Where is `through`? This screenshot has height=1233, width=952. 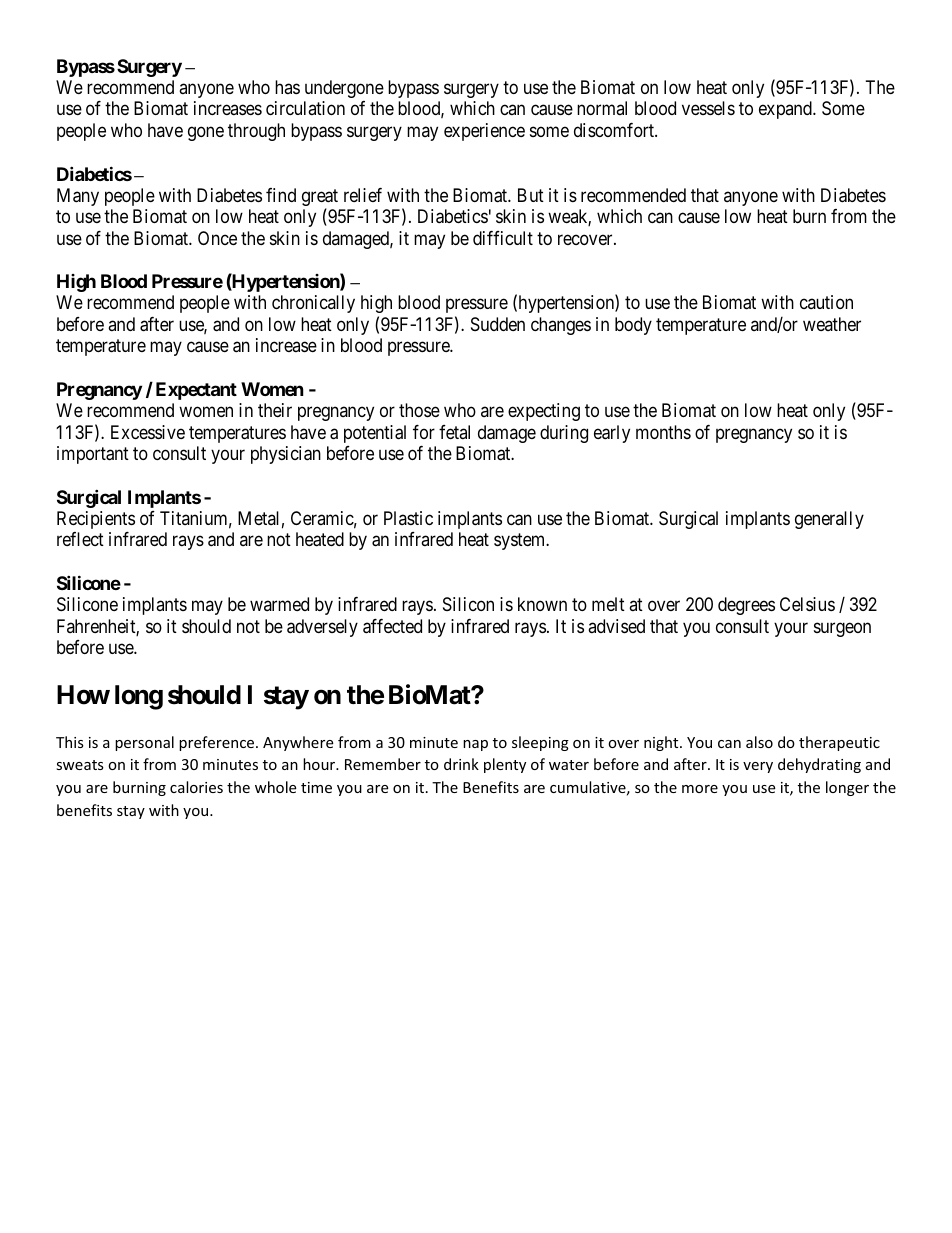
through is located at coordinates (256, 132).
